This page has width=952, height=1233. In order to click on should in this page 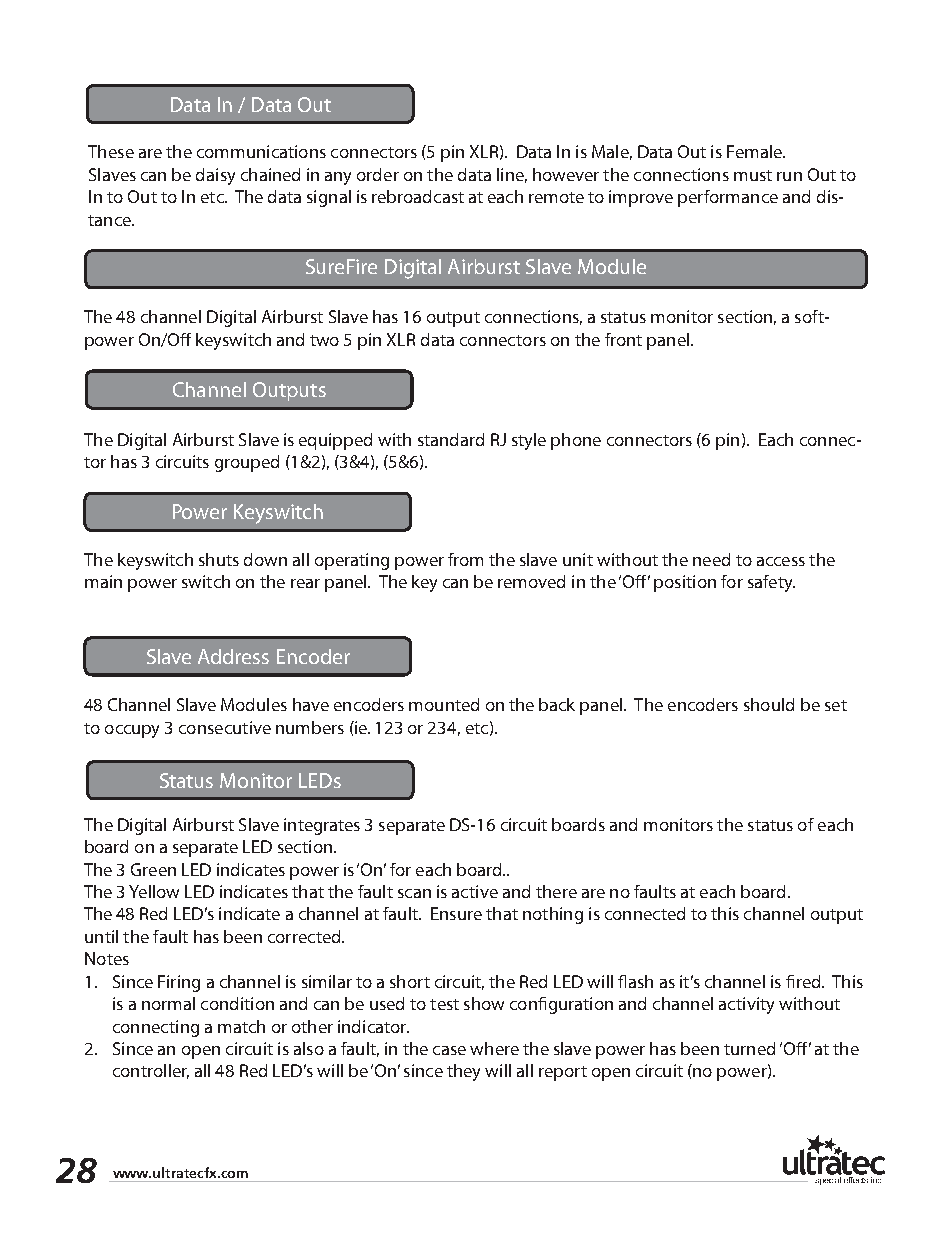, I will do `click(769, 704)`.
